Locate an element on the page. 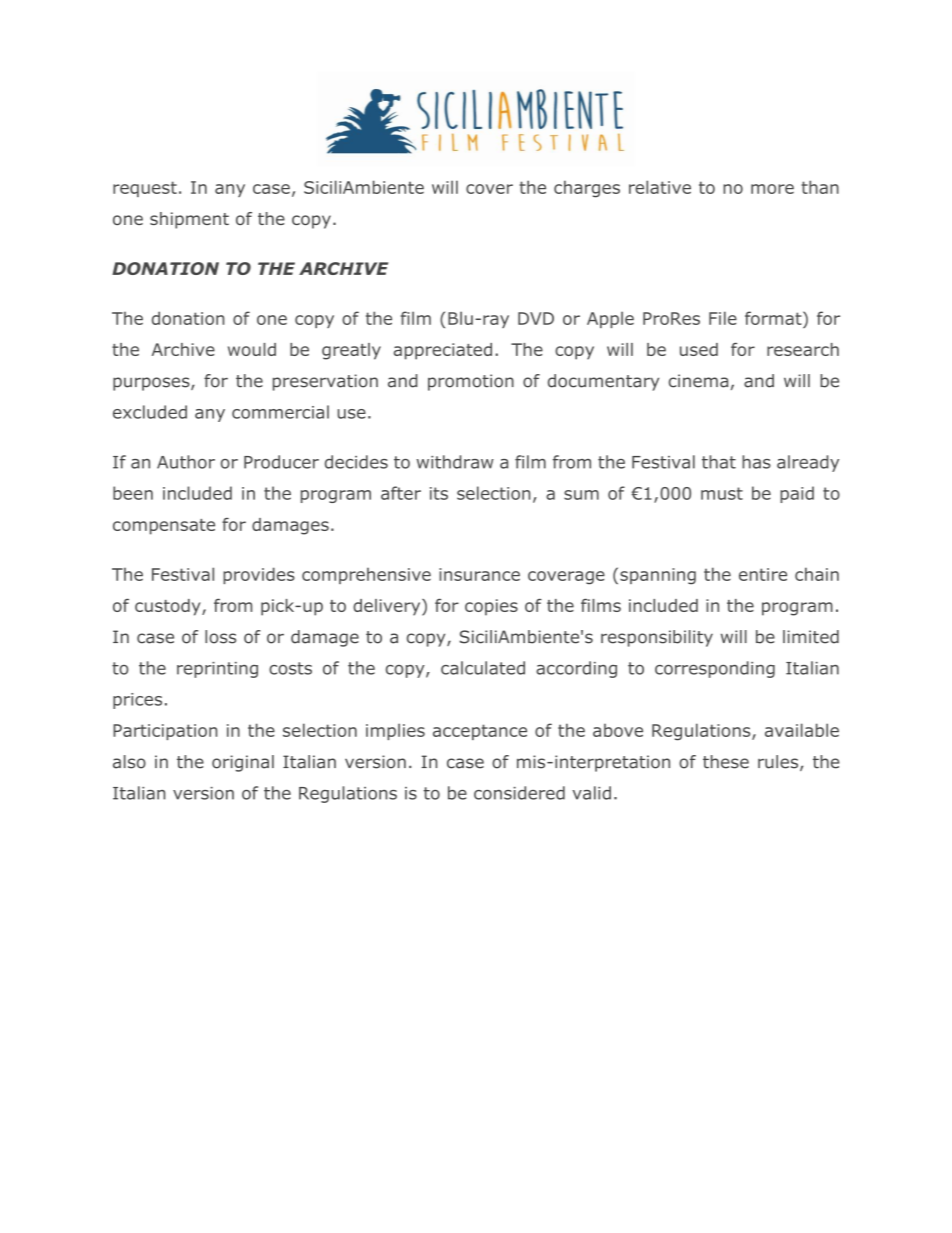  shipment is located at coordinates (189, 220).
